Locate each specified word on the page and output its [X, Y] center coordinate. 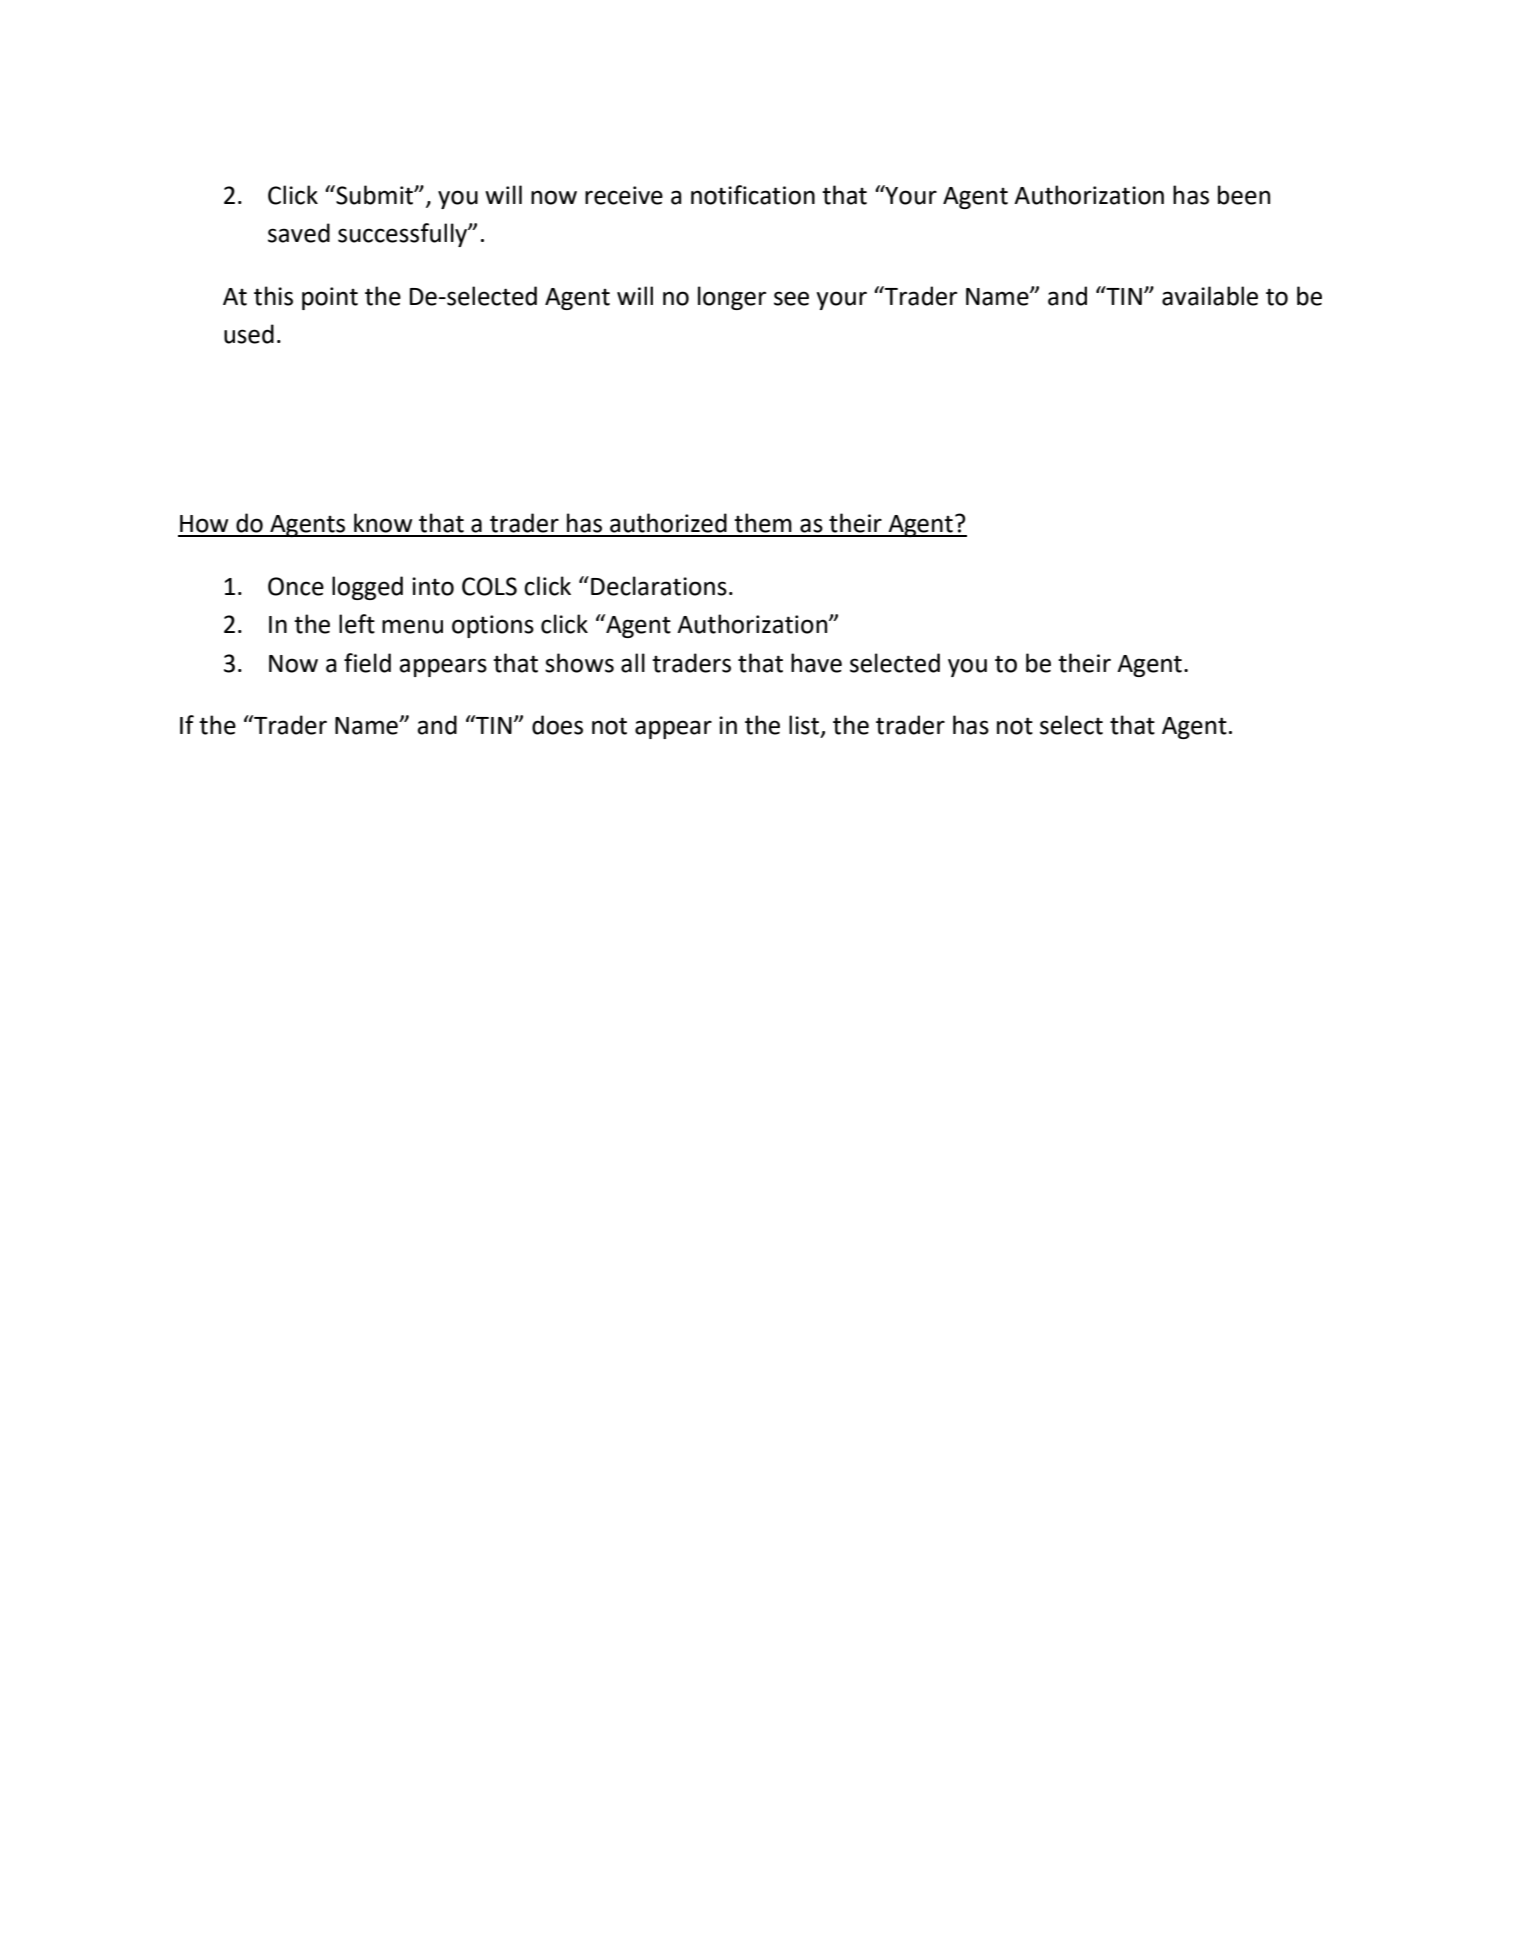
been [1244, 195]
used [249, 334]
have [816, 663]
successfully [403, 235]
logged [367, 588]
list [805, 726]
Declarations [659, 586]
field [367, 663]
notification [753, 195]
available [1210, 296]
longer [732, 298]
